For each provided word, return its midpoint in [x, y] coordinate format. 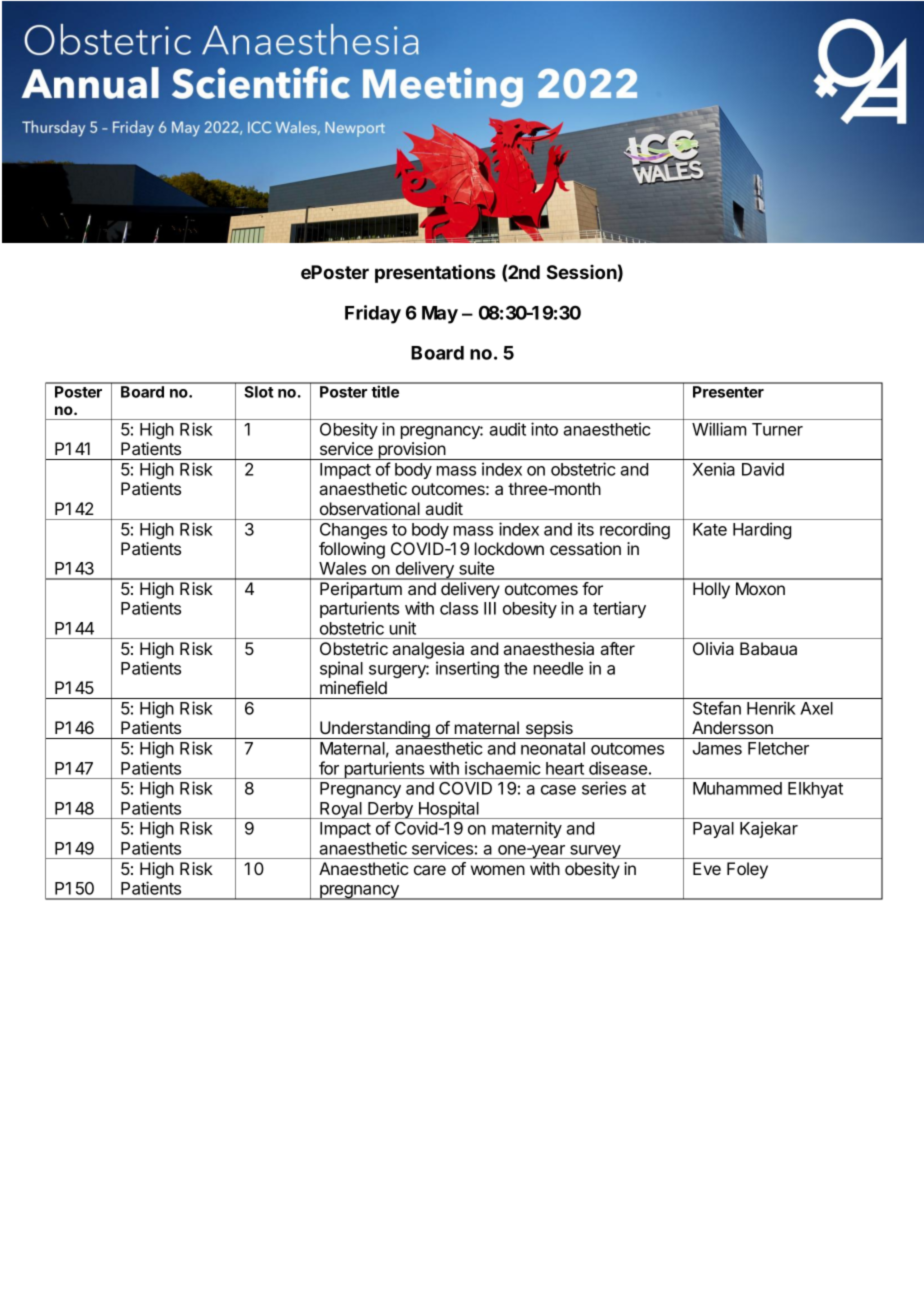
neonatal [553, 748]
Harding [762, 530]
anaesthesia [548, 648]
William [719, 429]
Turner [777, 429]
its [586, 529]
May [440, 315]
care [430, 870]
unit [403, 628]
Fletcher [778, 748]
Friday [373, 314]
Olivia [713, 648]
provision [412, 451]
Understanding [375, 730]
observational [370, 508]
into [544, 429]
